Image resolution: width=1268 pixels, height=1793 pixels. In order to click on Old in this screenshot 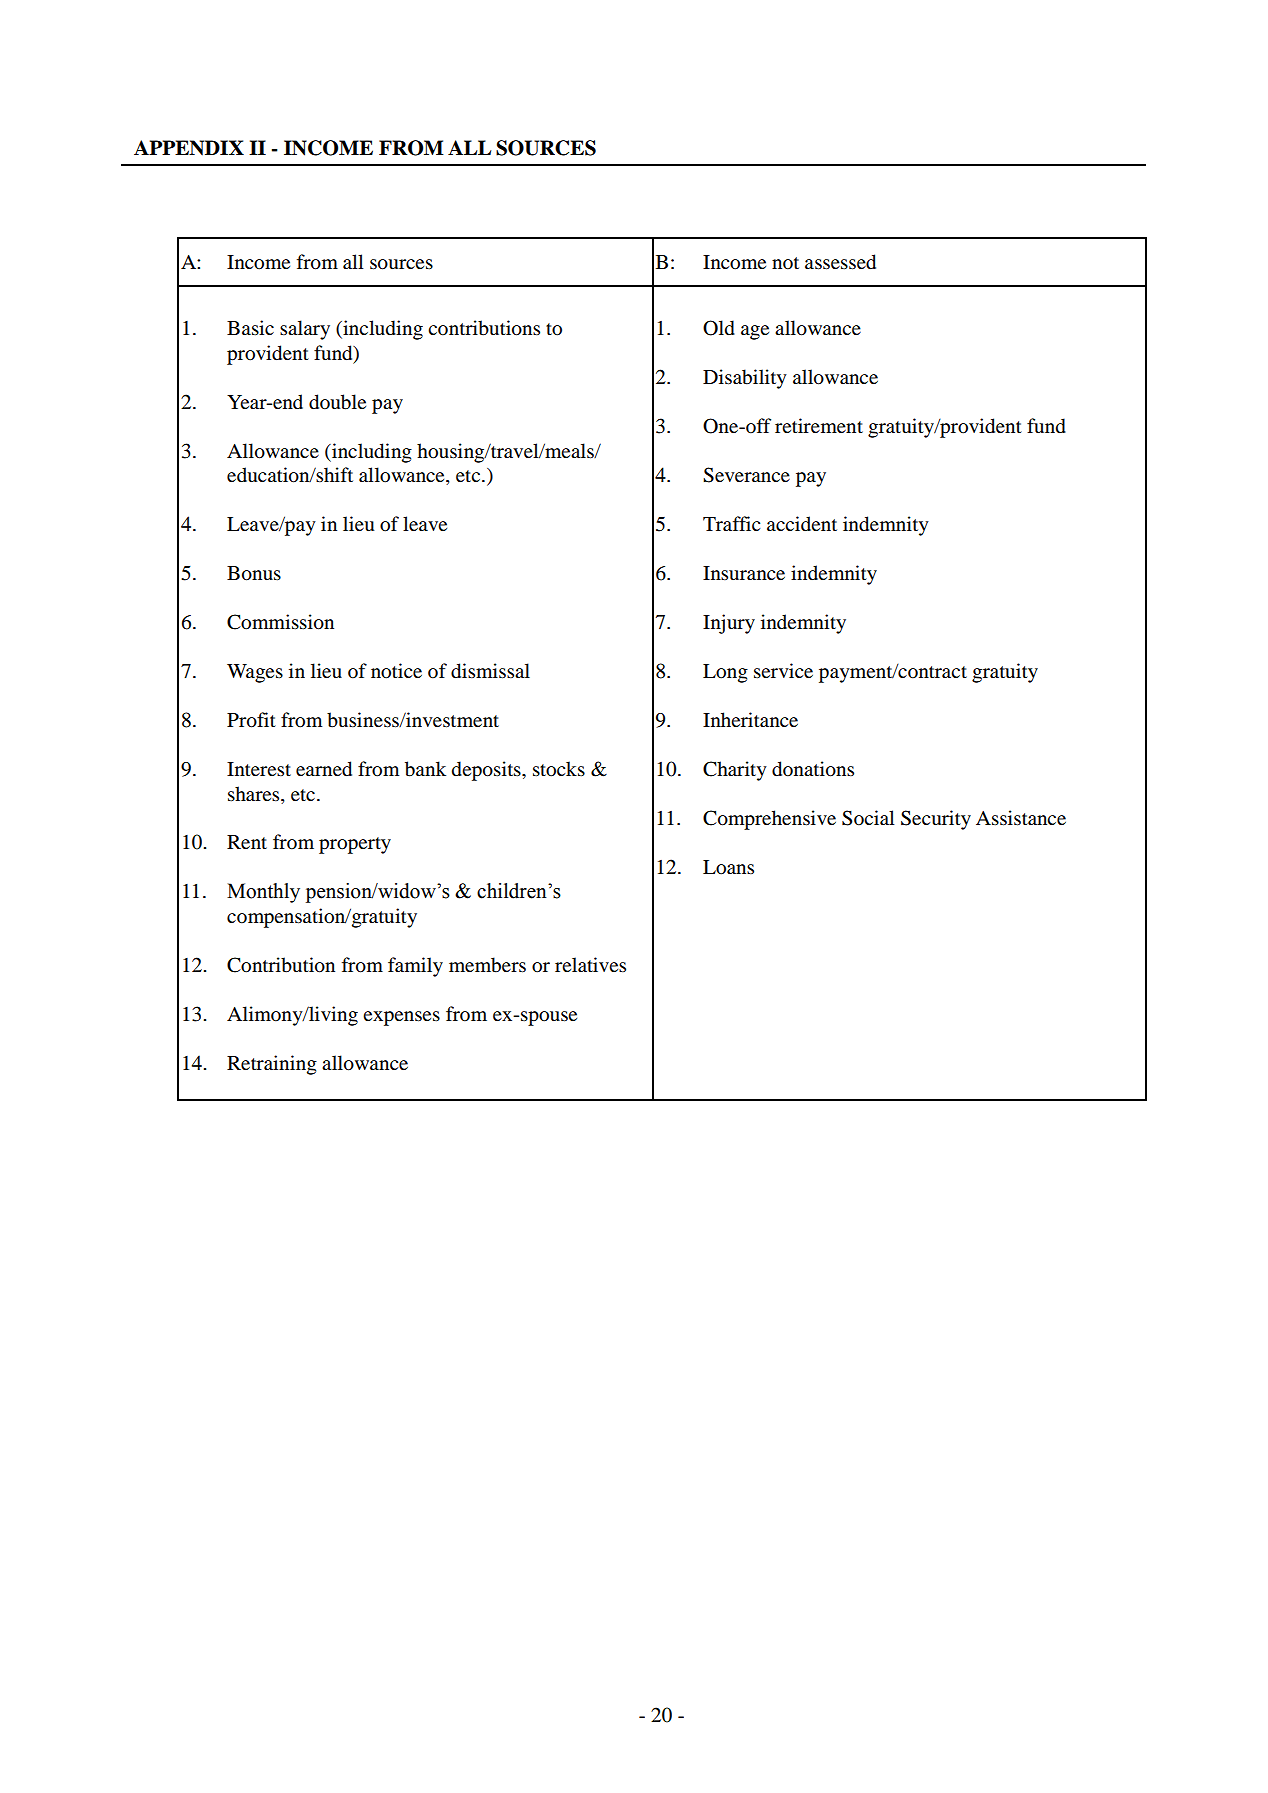, I will do `click(719, 328)`.
